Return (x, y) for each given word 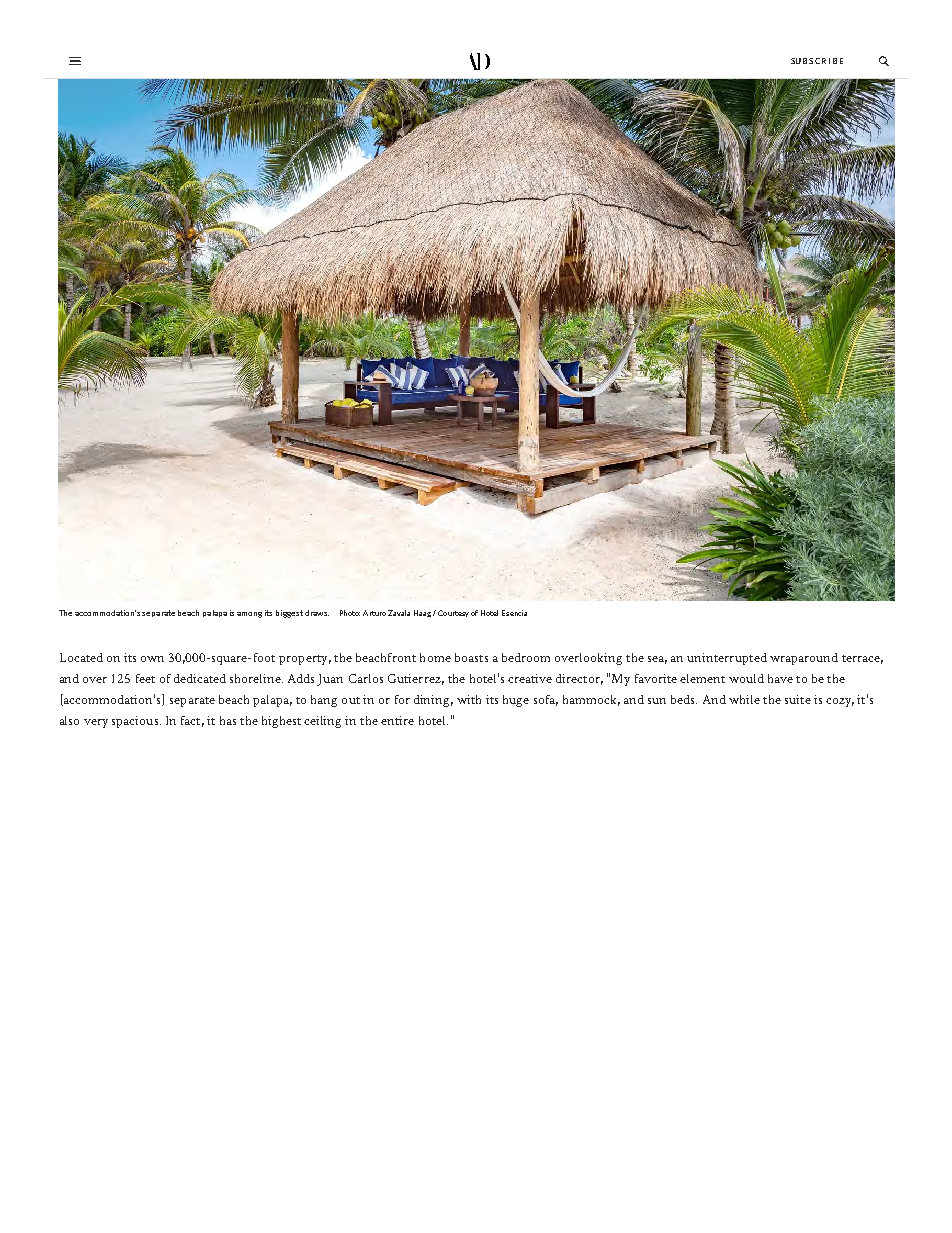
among (249, 615)
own (152, 659)
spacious (136, 722)
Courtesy (453, 613)
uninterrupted (727, 659)
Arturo (374, 613)
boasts (471, 657)
